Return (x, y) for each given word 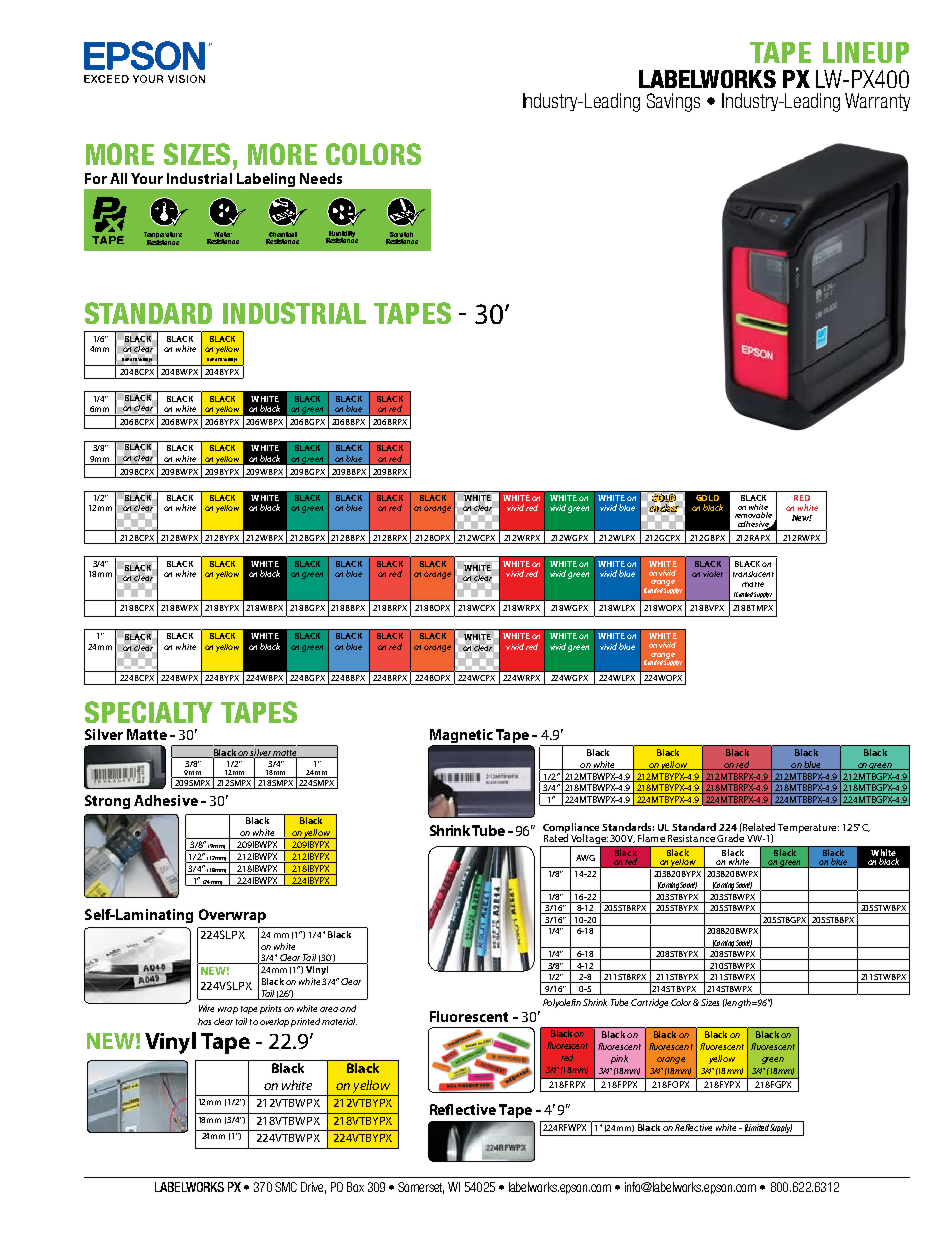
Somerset (421, 1188)
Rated (556, 836)
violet (713, 574)
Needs (321, 178)
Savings (673, 102)
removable (753, 515)
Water (223, 234)
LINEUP (866, 52)
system (192, 834)
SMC (286, 1187)
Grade (730, 836)
